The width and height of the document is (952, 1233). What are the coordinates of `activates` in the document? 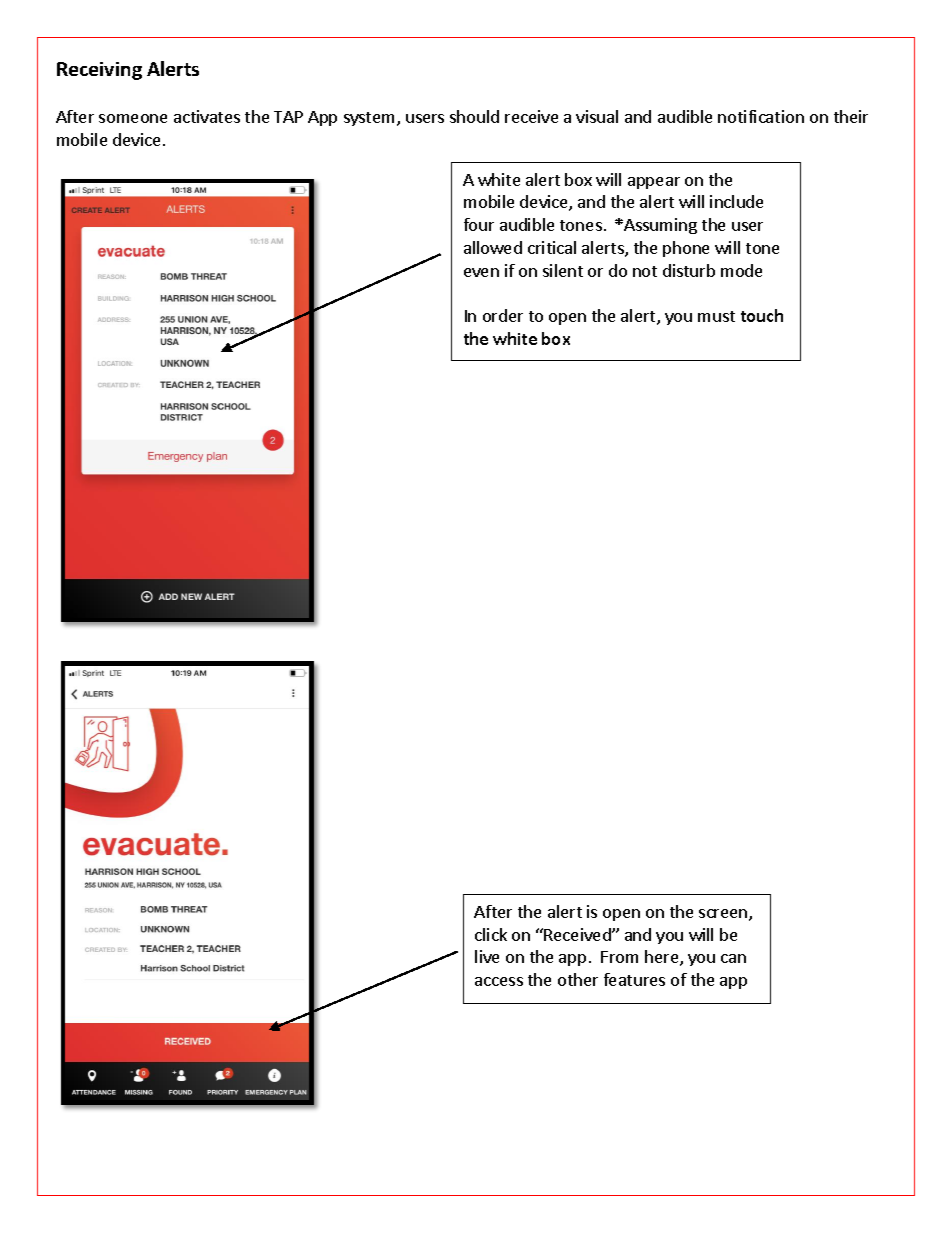 It's located at (207, 116).
